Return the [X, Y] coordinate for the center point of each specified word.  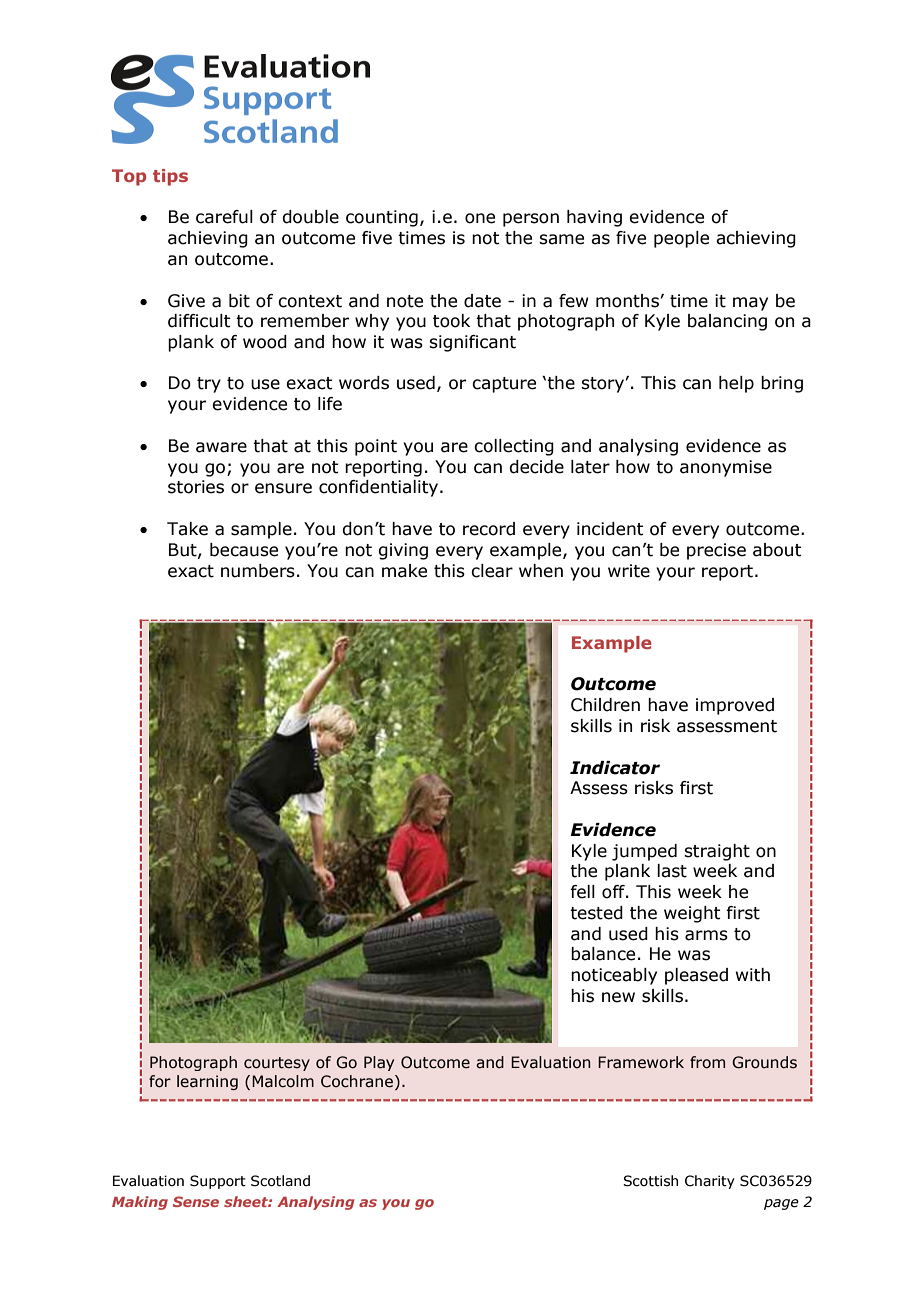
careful [224, 217]
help [736, 384]
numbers [258, 571]
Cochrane [358, 1081]
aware [221, 447]
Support [218, 1182]
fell [582, 892]
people [681, 239]
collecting [514, 447]
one [480, 218]
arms [706, 935]
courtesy [277, 1064]
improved [735, 706]
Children [605, 705]
